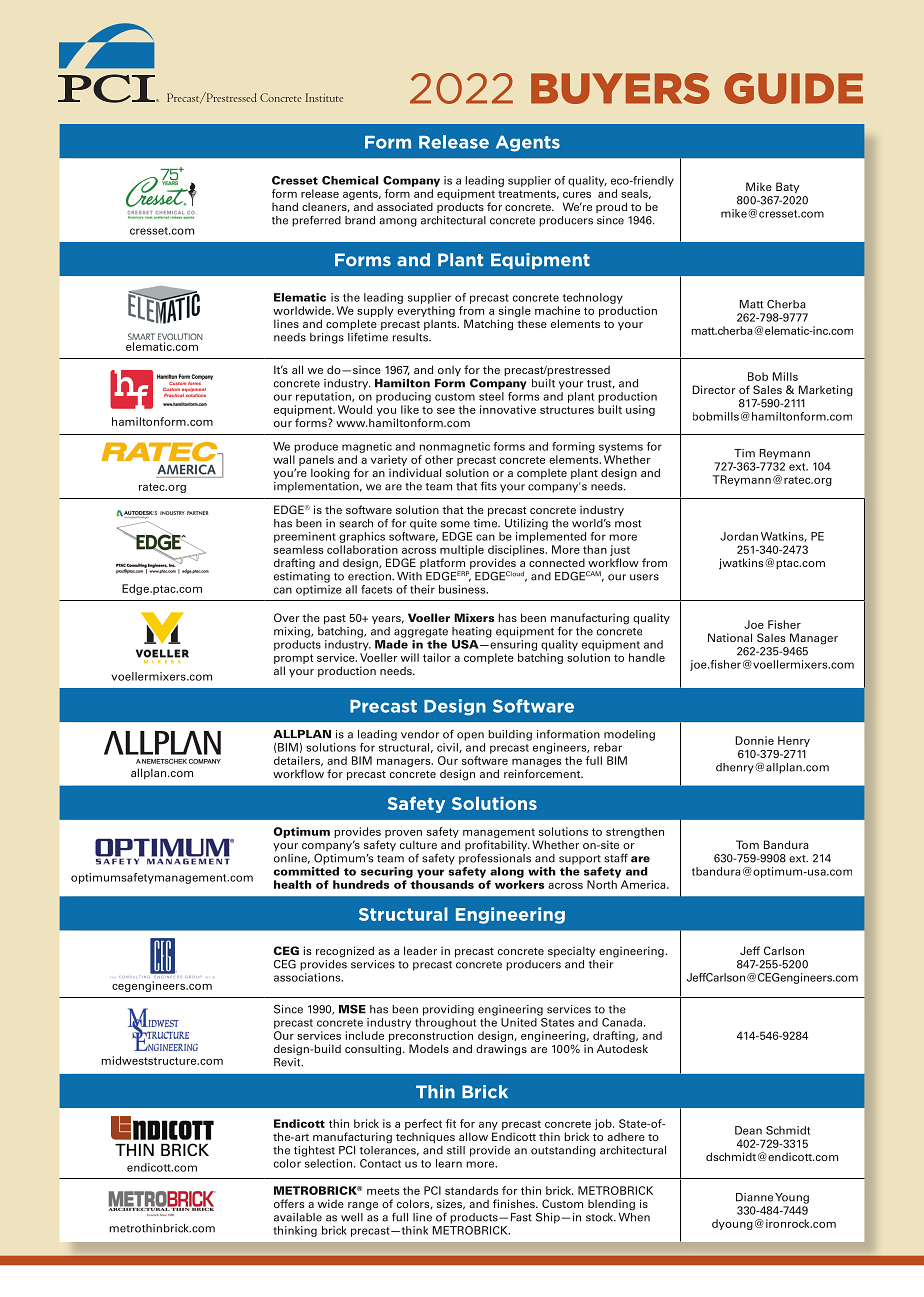  I want to click on range, so click(363, 1206).
